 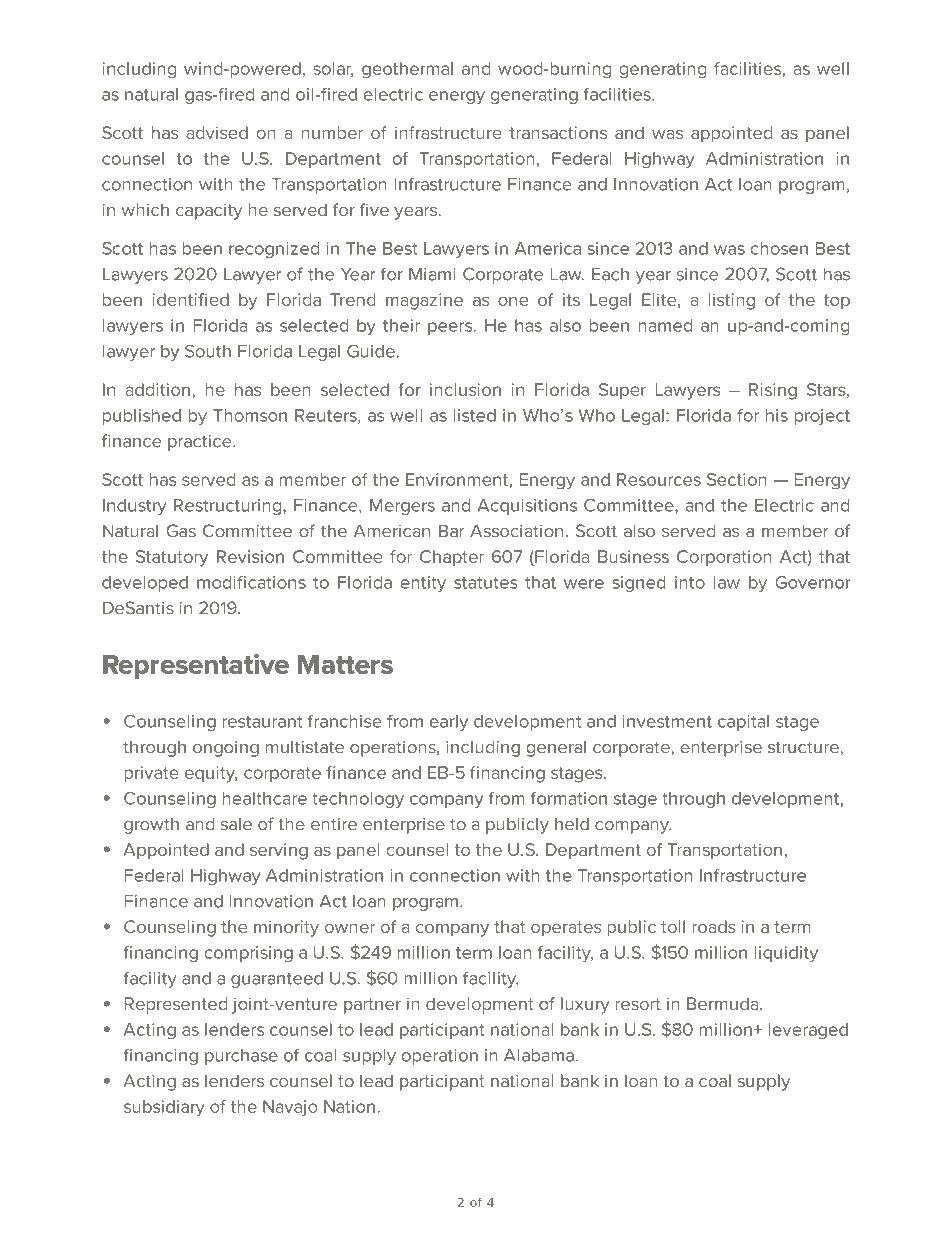 What do you see at coordinates (539, 1055) in the screenshot?
I see `Alabama` at bounding box center [539, 1055].
